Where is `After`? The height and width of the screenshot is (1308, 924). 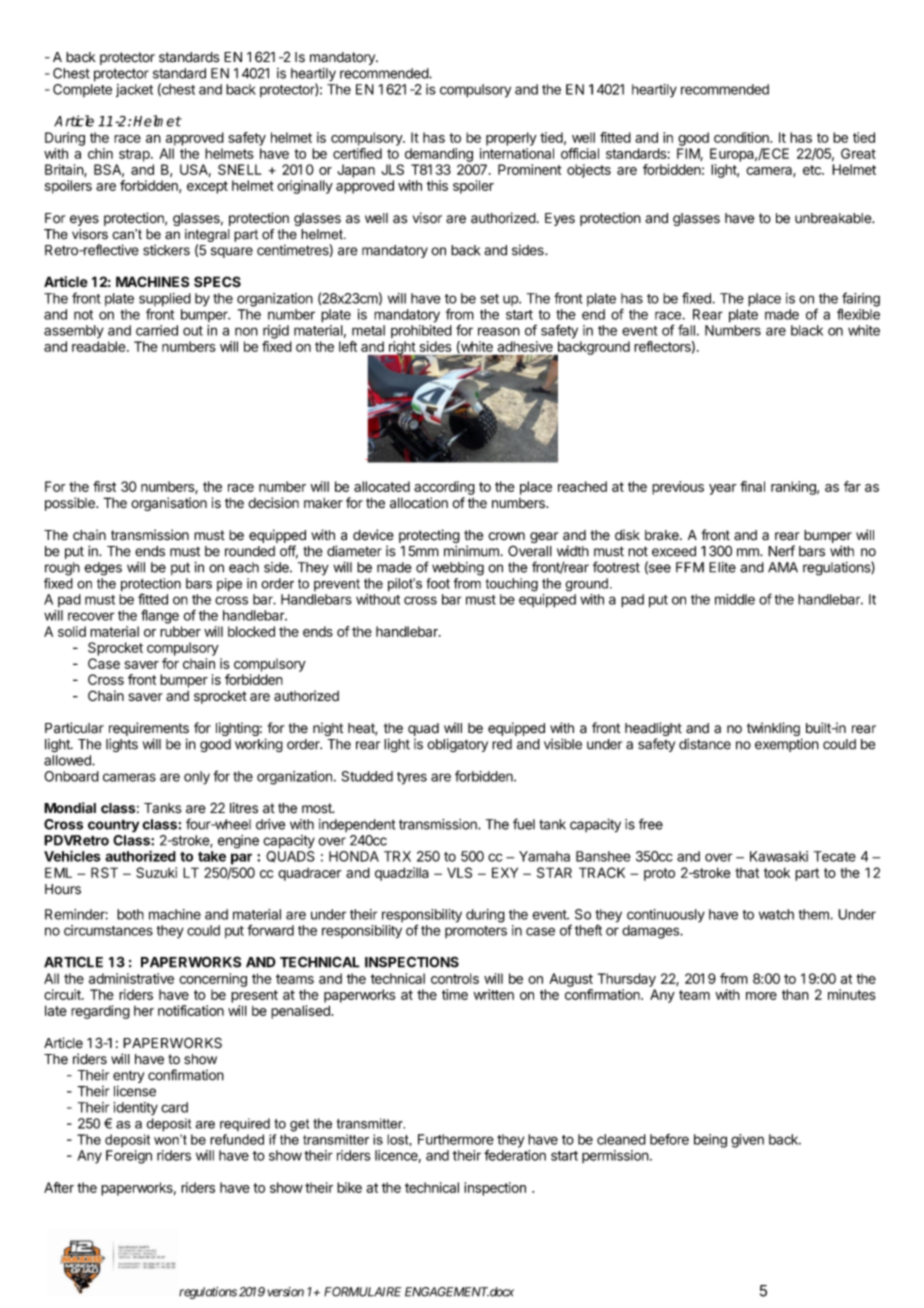 After is located at coordinates (59, 1187).
